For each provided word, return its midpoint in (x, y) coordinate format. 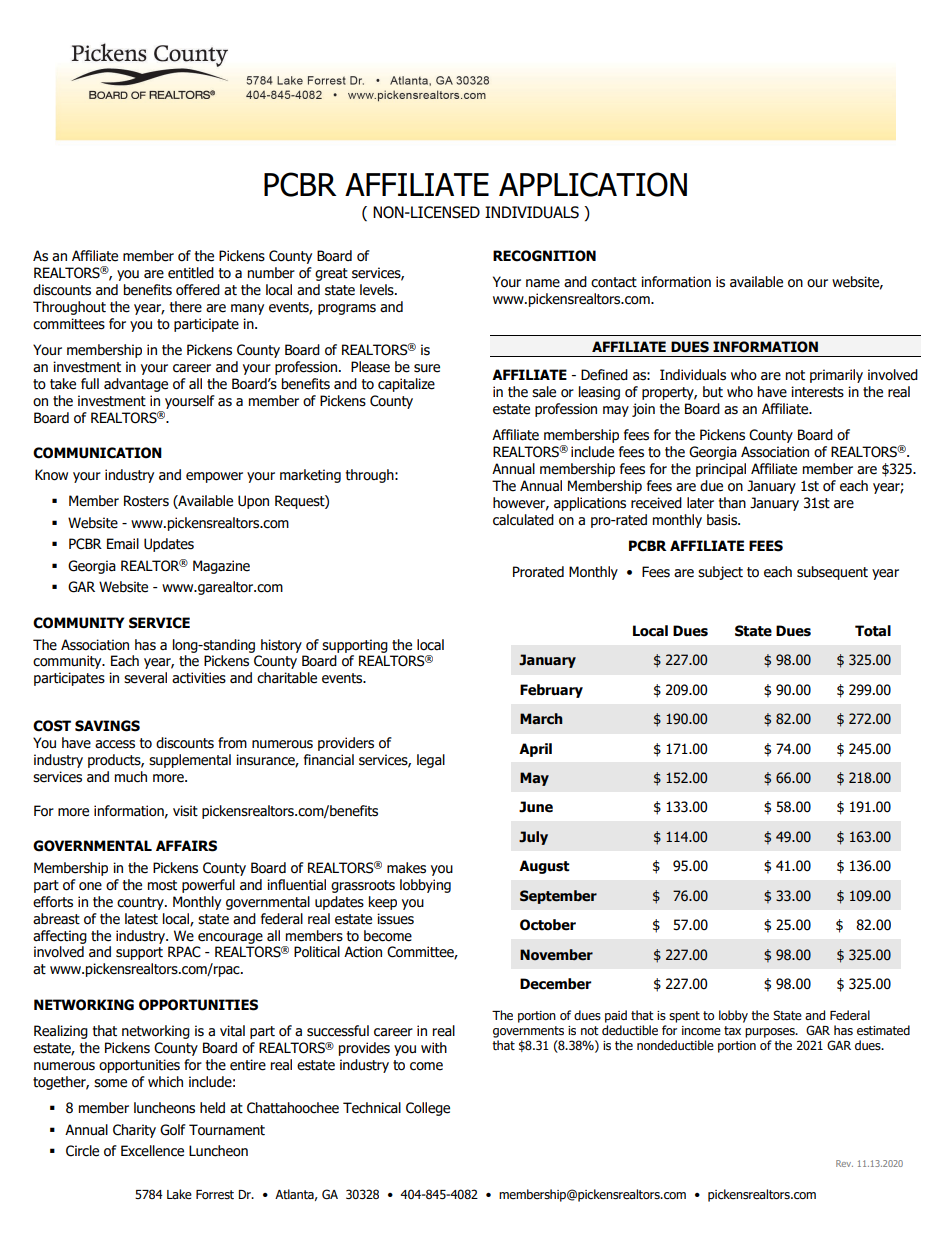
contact (614, 282)
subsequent (832, 573)
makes (406, 868)
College (428, 1109)
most (162, 885)
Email (123, 544)
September (558, 897)
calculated (523, 520)
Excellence (152, 1151)
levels (378, 290)
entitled (191, 273)
